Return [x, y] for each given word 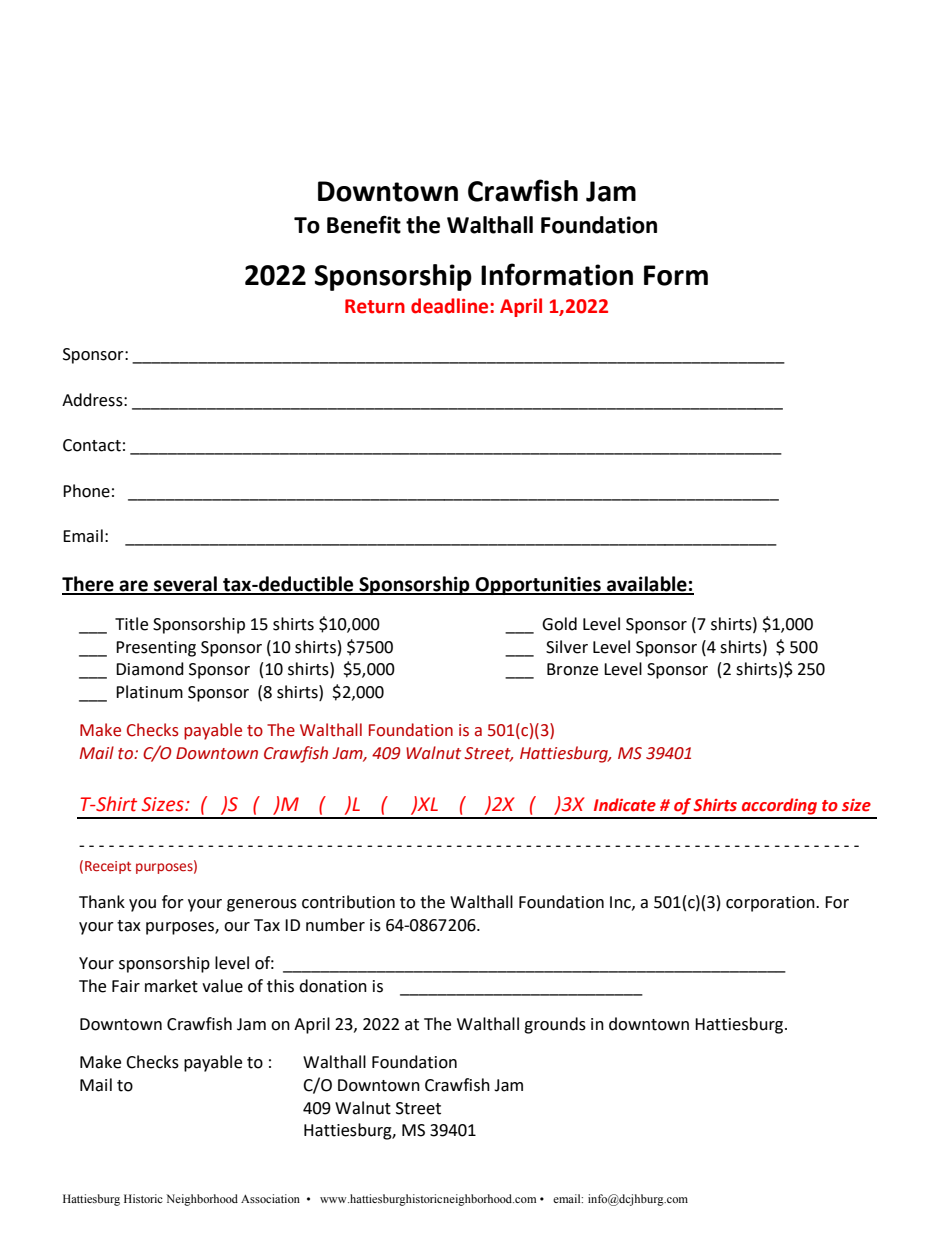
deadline [451, 306]
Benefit [364, 224]
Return [375, 306]
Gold [559, 624]
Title [131, 624]
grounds [555, 1025]
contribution [348, 902]
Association [270, 1198]
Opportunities [538, 586]
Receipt [108, 867]
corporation [771, 904]
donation [333, 986]
